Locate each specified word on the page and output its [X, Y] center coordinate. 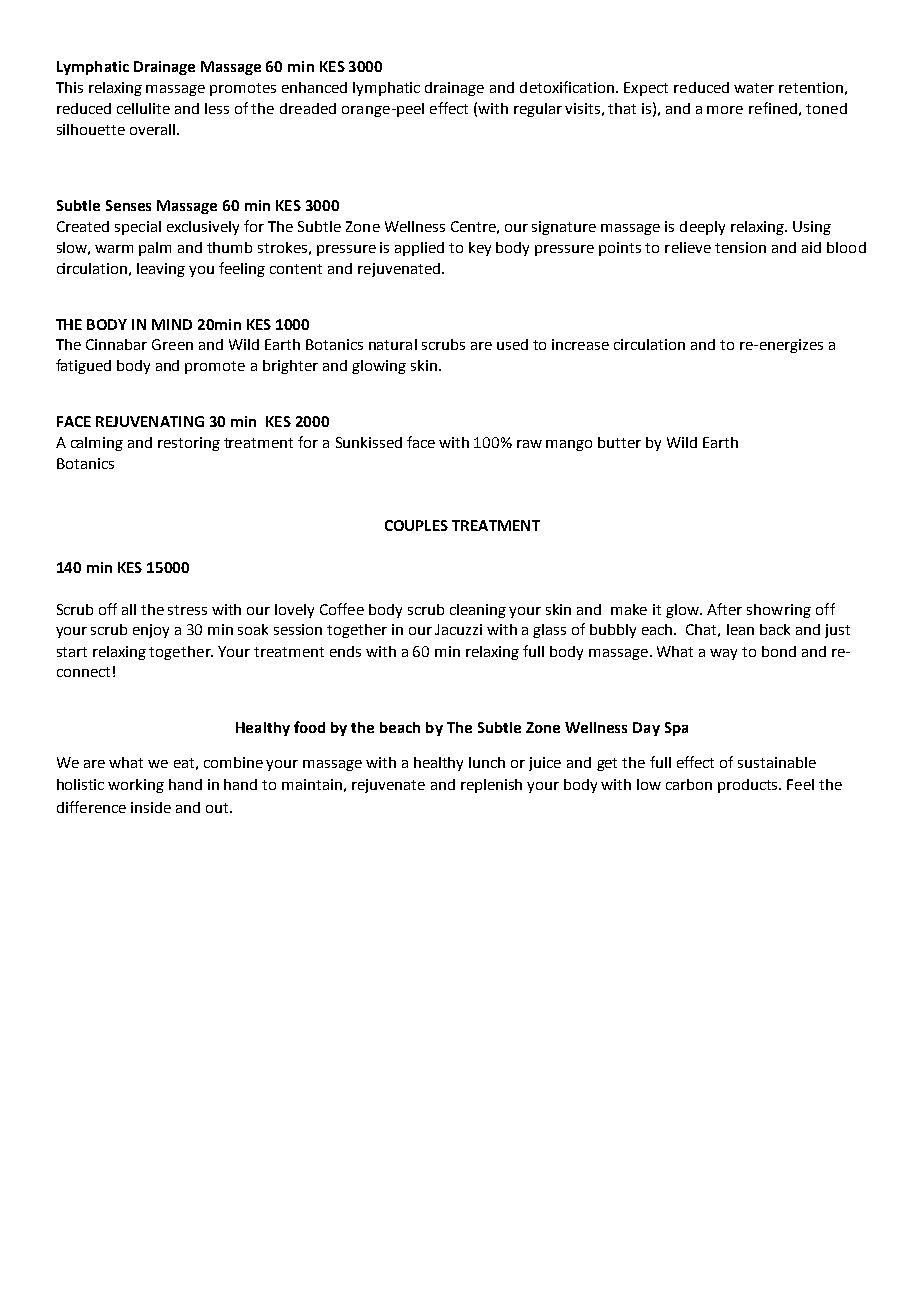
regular [538, 110]
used [512, 344]
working [136, 786]
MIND [172, 324]
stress [187, 610]
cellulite [143, 108]
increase [580, 344]
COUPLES [416, 525]
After [724, 609]
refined [773, 108]
